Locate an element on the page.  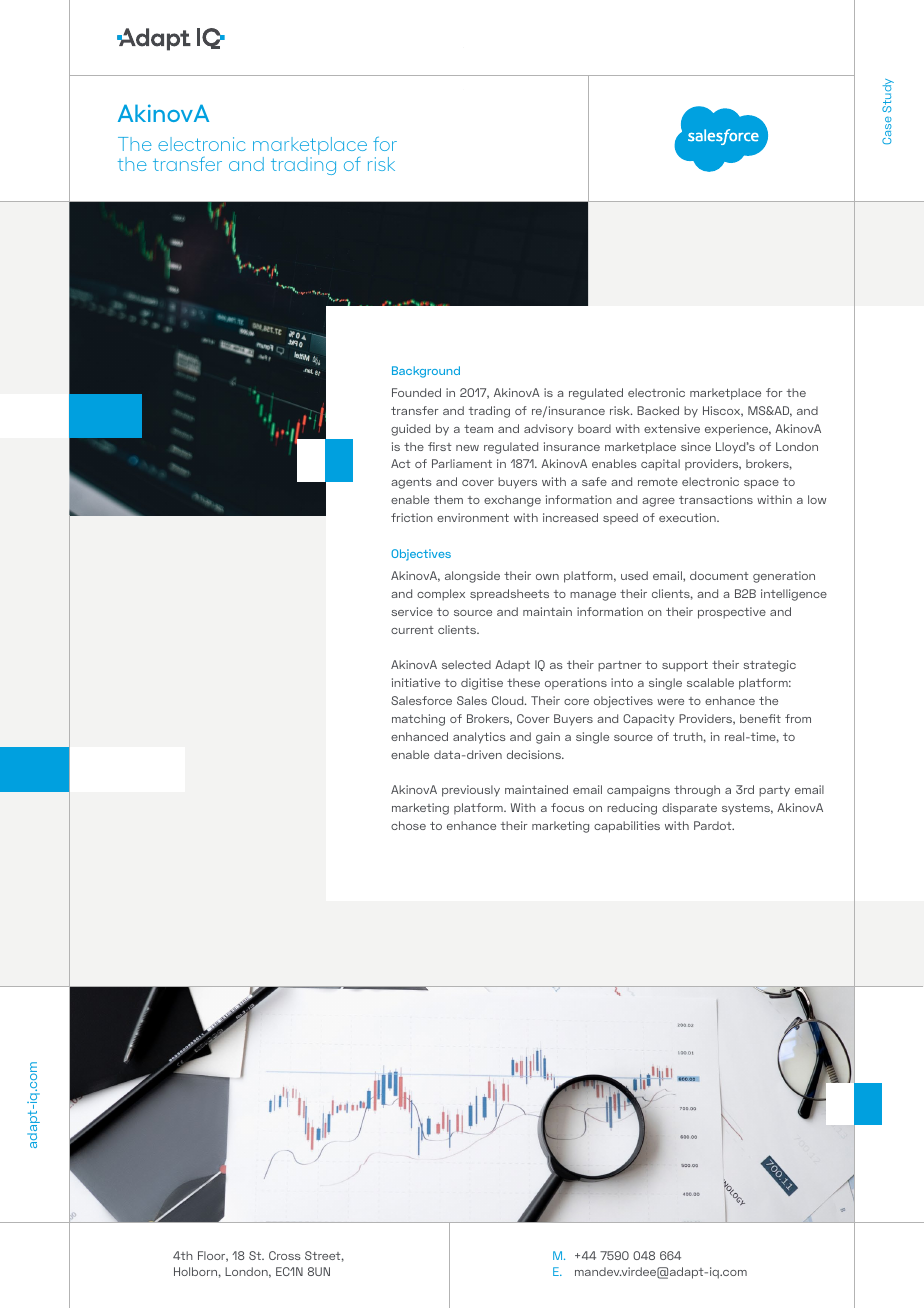
focus is located at coordinates (567, 807).
